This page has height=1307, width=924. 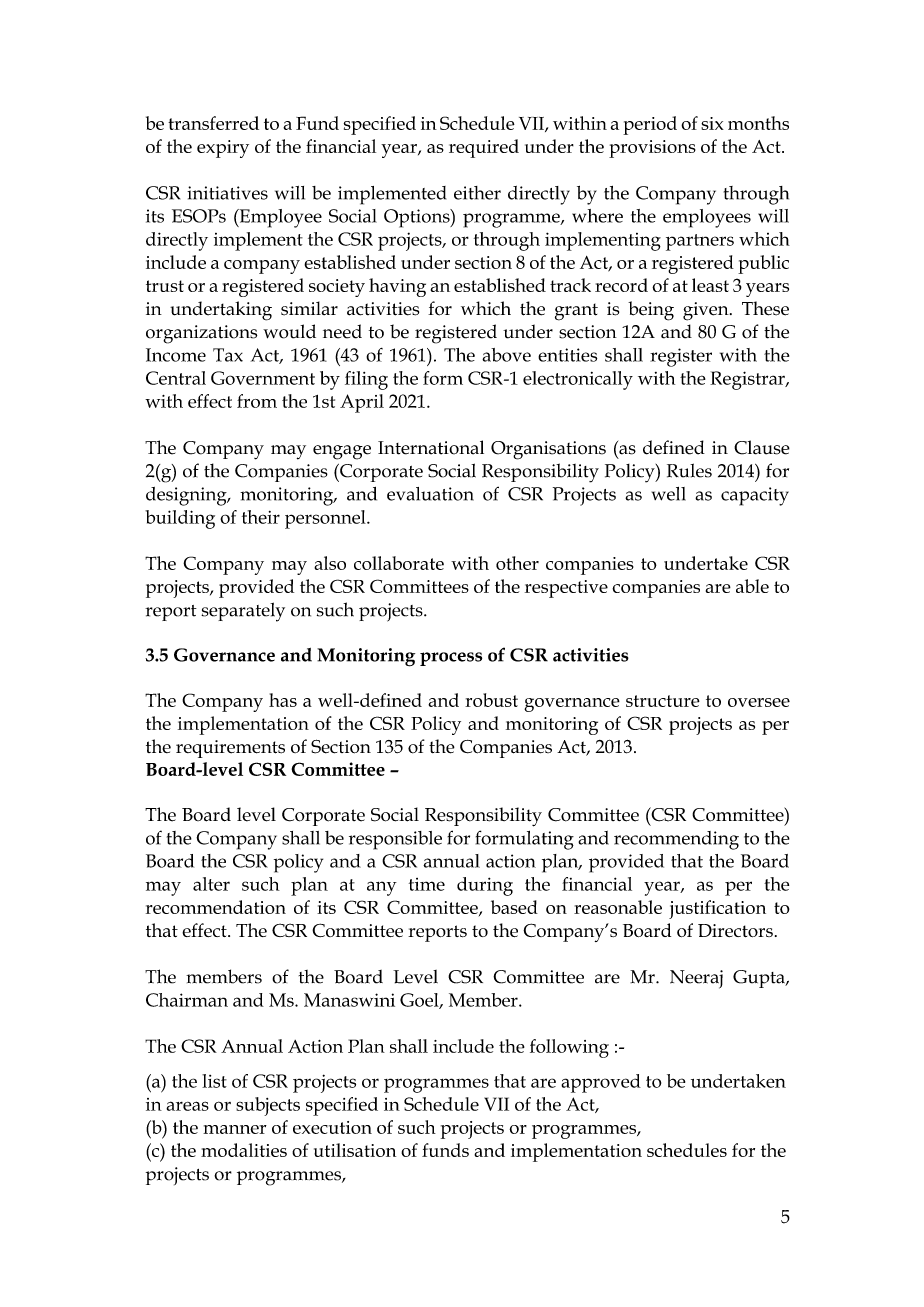 I want to click on recommending, so click(x=676, y=840).
